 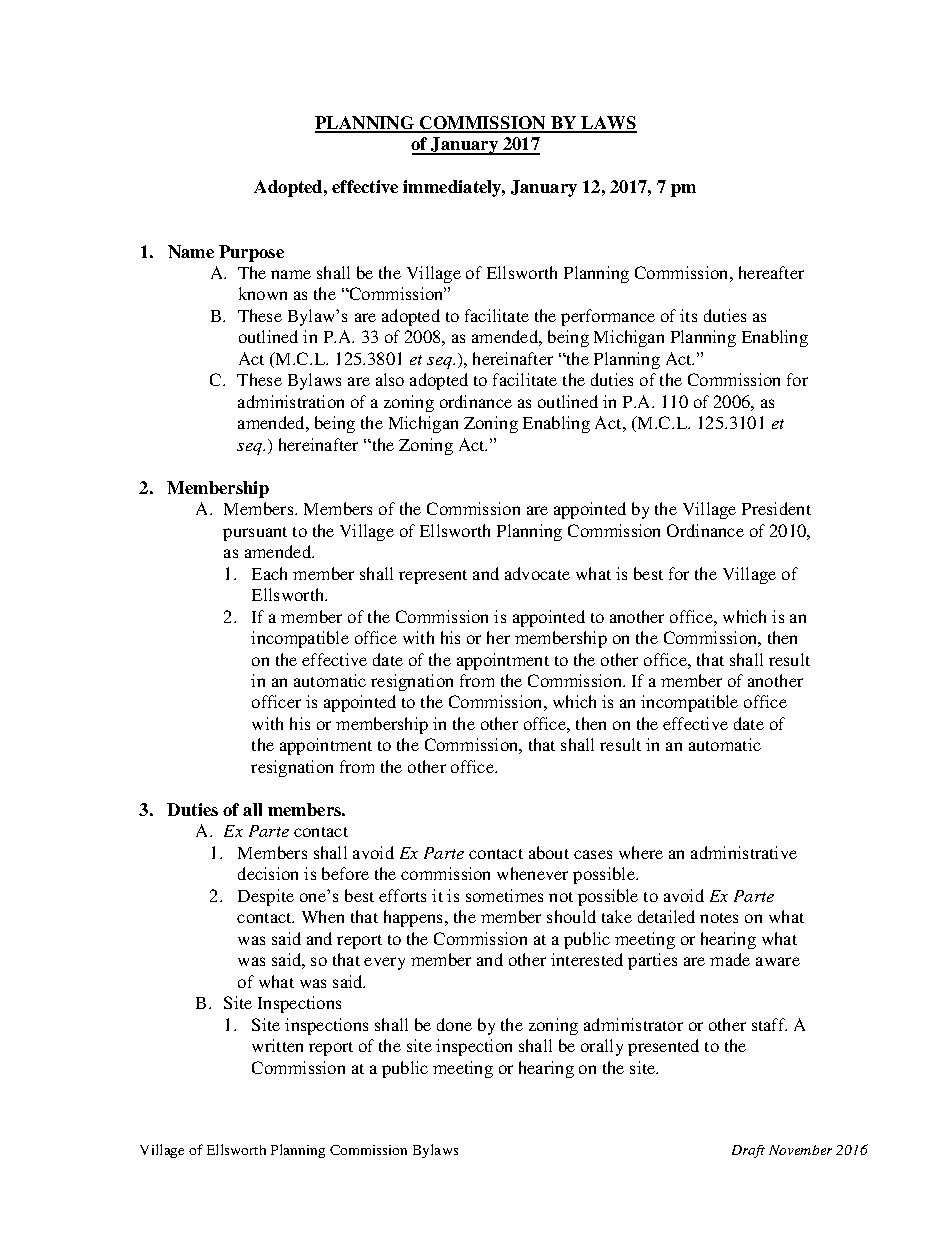 What do you see at coordinates (744, 852) in the screenshot?
I see `administrative` at bounding box center [744, 852].
